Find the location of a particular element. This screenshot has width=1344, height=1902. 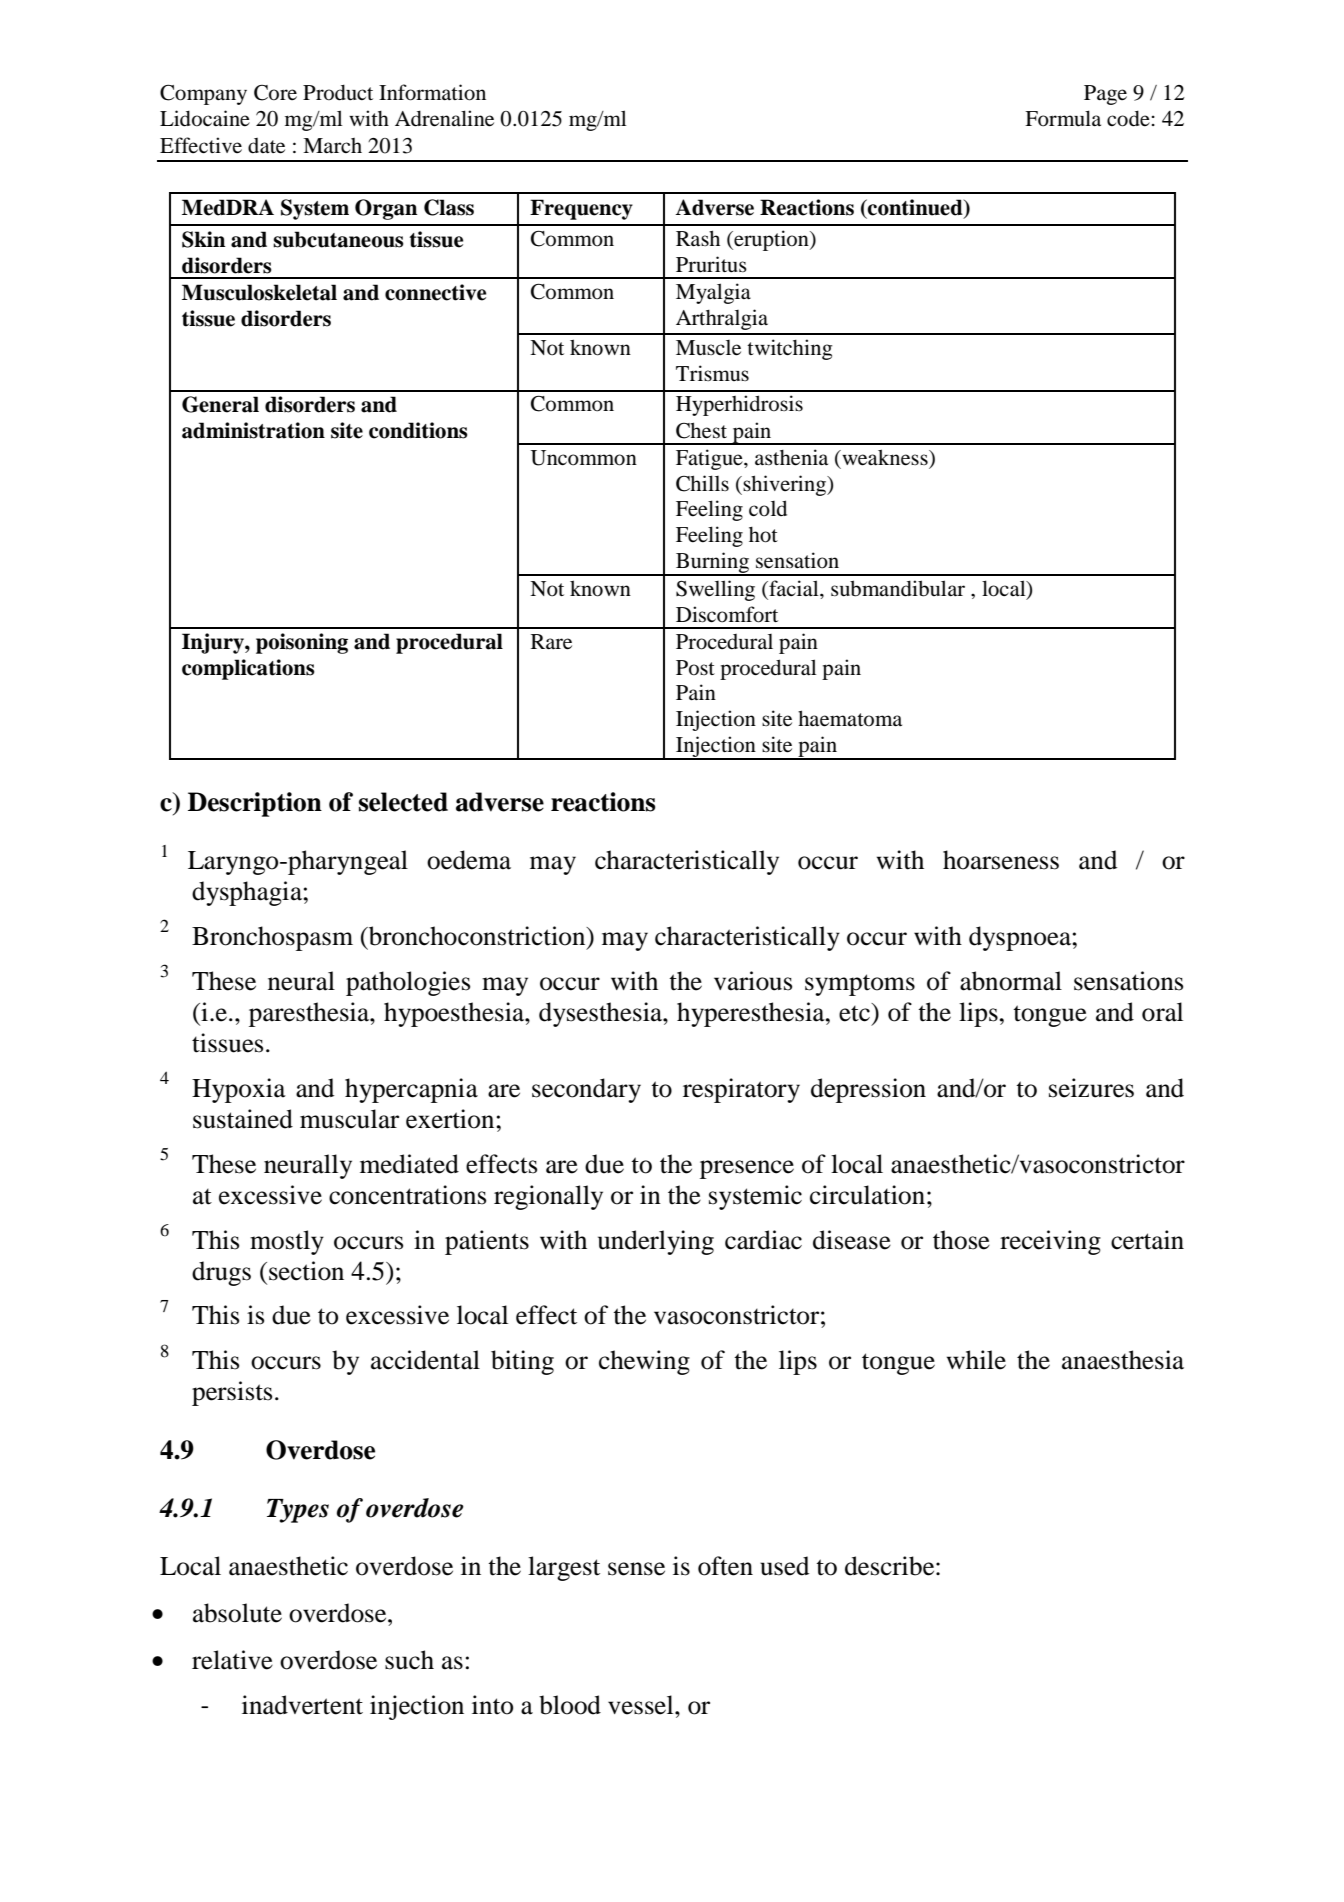

dyspnoea is located at coordinates (1021, 938).
